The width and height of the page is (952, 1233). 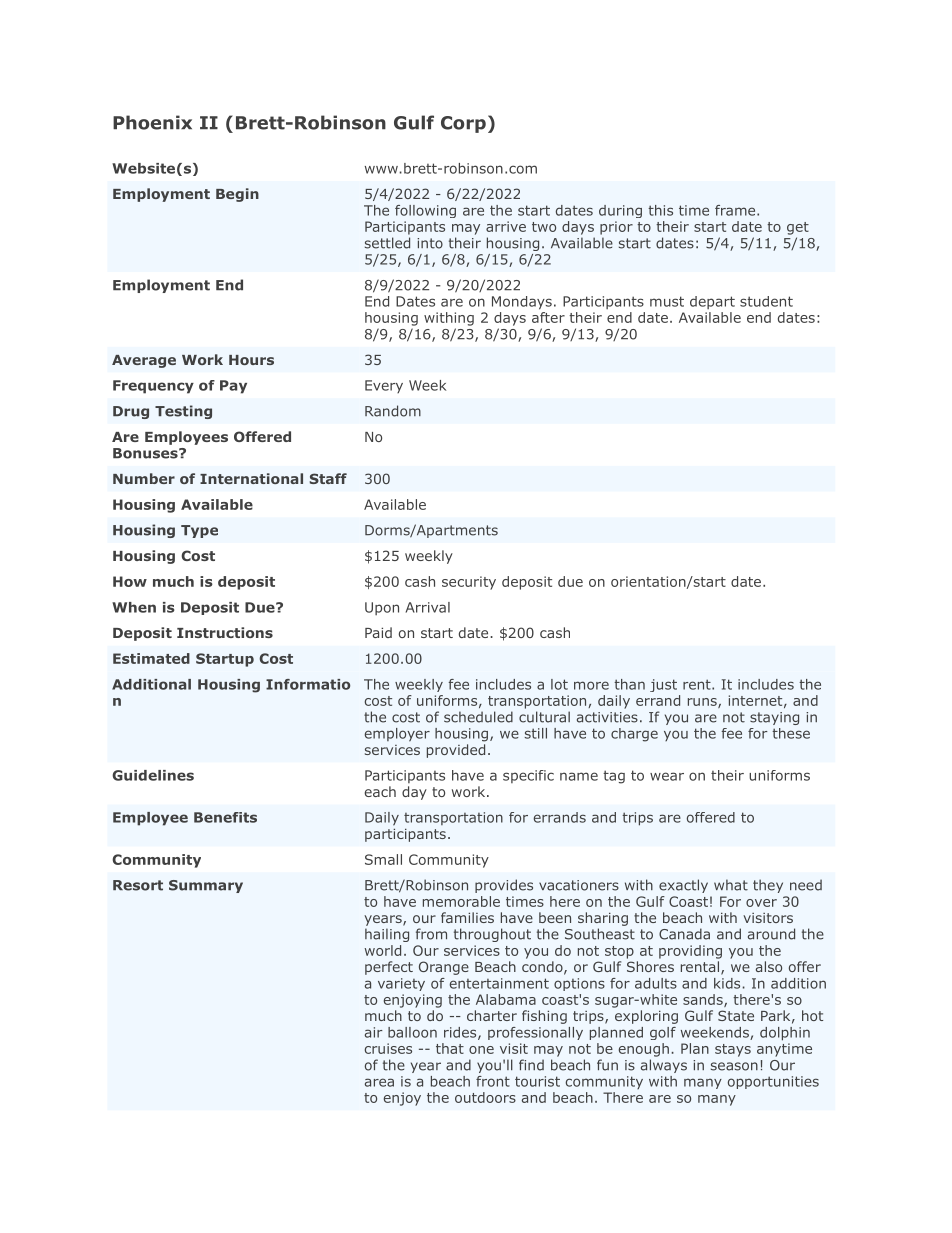 What do you see at coordinates (731, 885) in the page?
I see `what` at bounding box center [731, 885].
